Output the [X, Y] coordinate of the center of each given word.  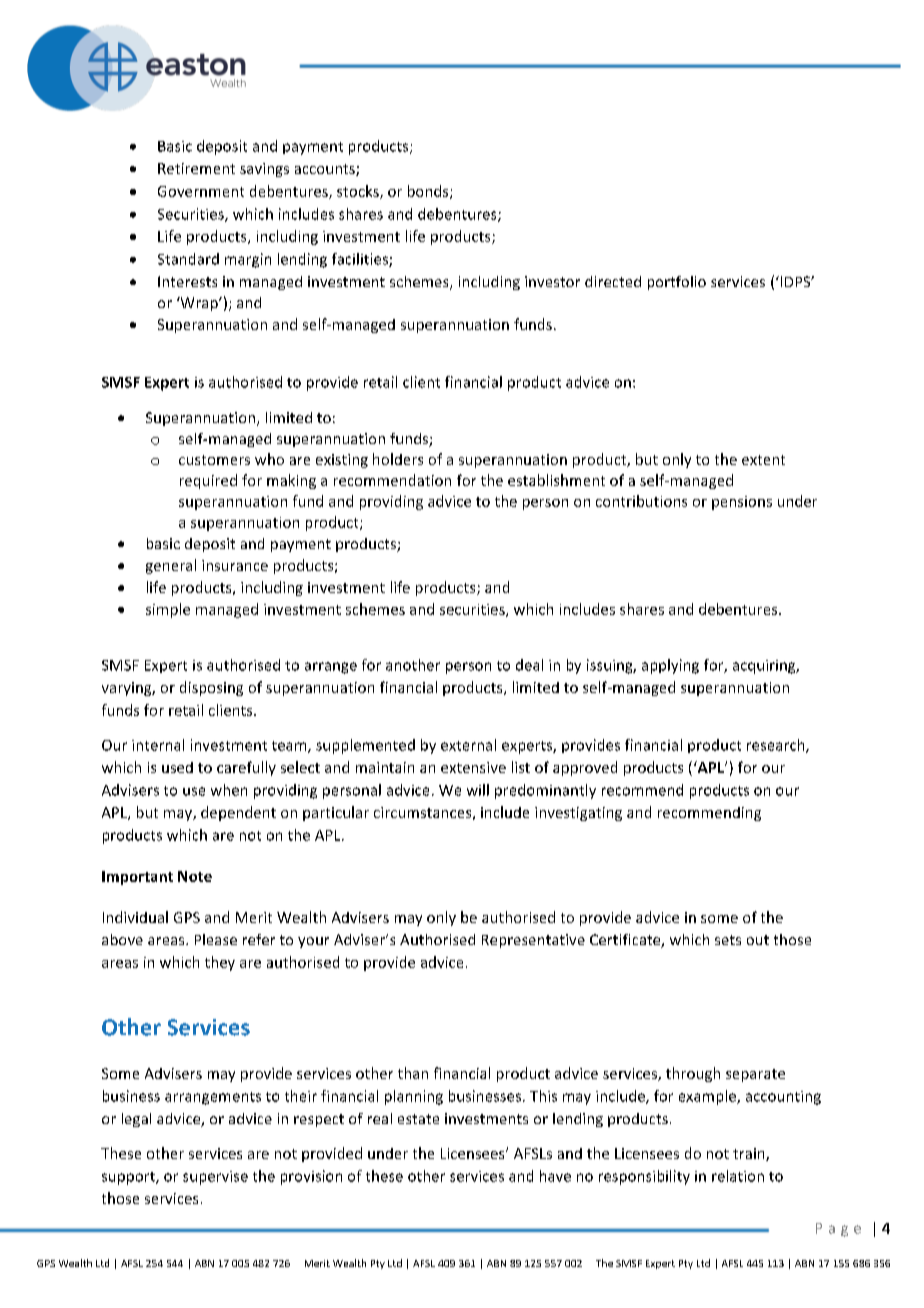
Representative [533, 941]
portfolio [677, 283]
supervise [215, 1178]
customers [214, 460]
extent [763, 460]
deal [529, 665]
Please [216, 939]
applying [670, 666]
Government [201, 191]
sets [728, 940]
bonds [429, 192]
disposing [211, 688]
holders [398, 459]
